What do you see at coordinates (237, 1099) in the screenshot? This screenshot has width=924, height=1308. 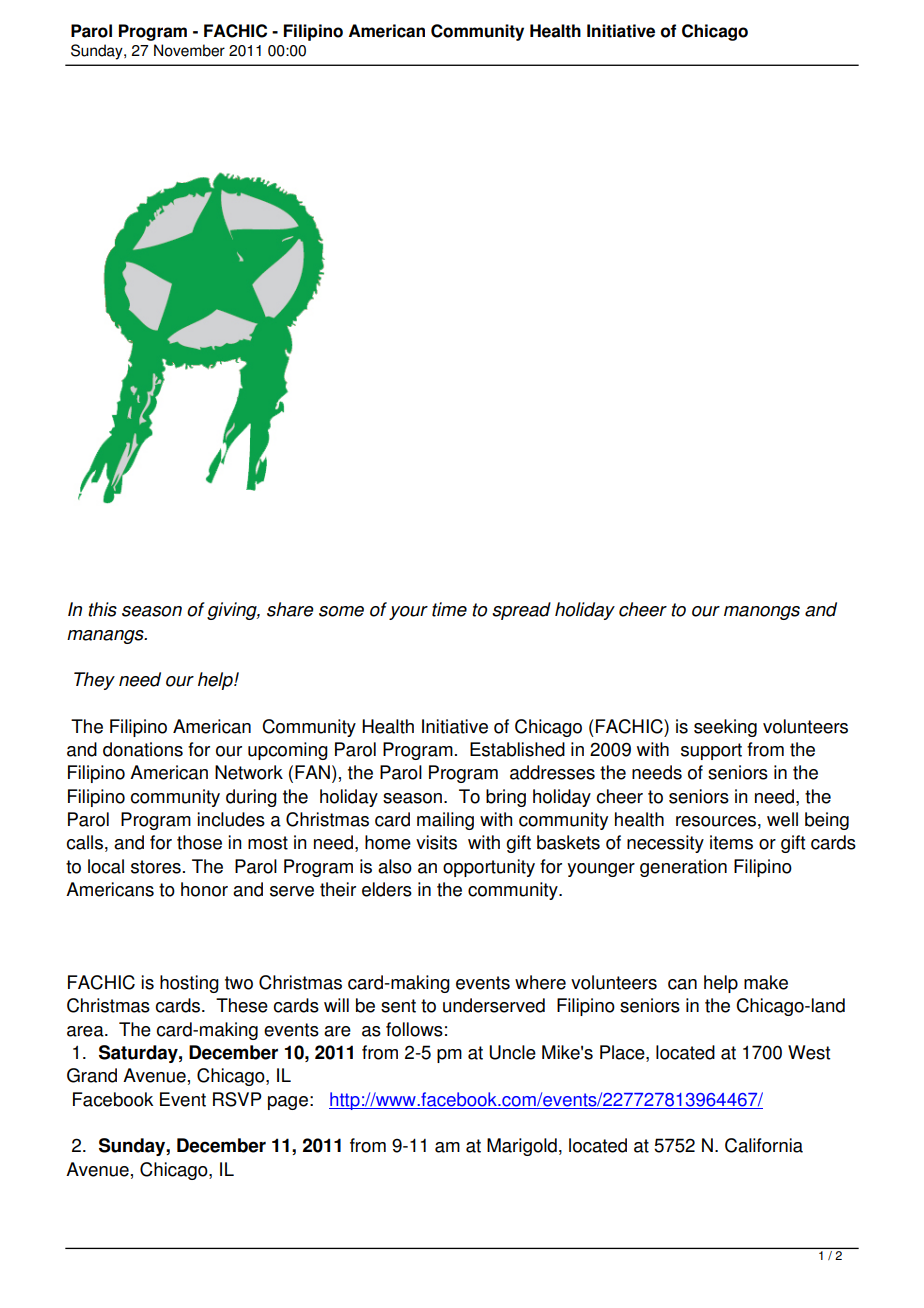 I see `RSVP` at bounding box center [237, 1099].
